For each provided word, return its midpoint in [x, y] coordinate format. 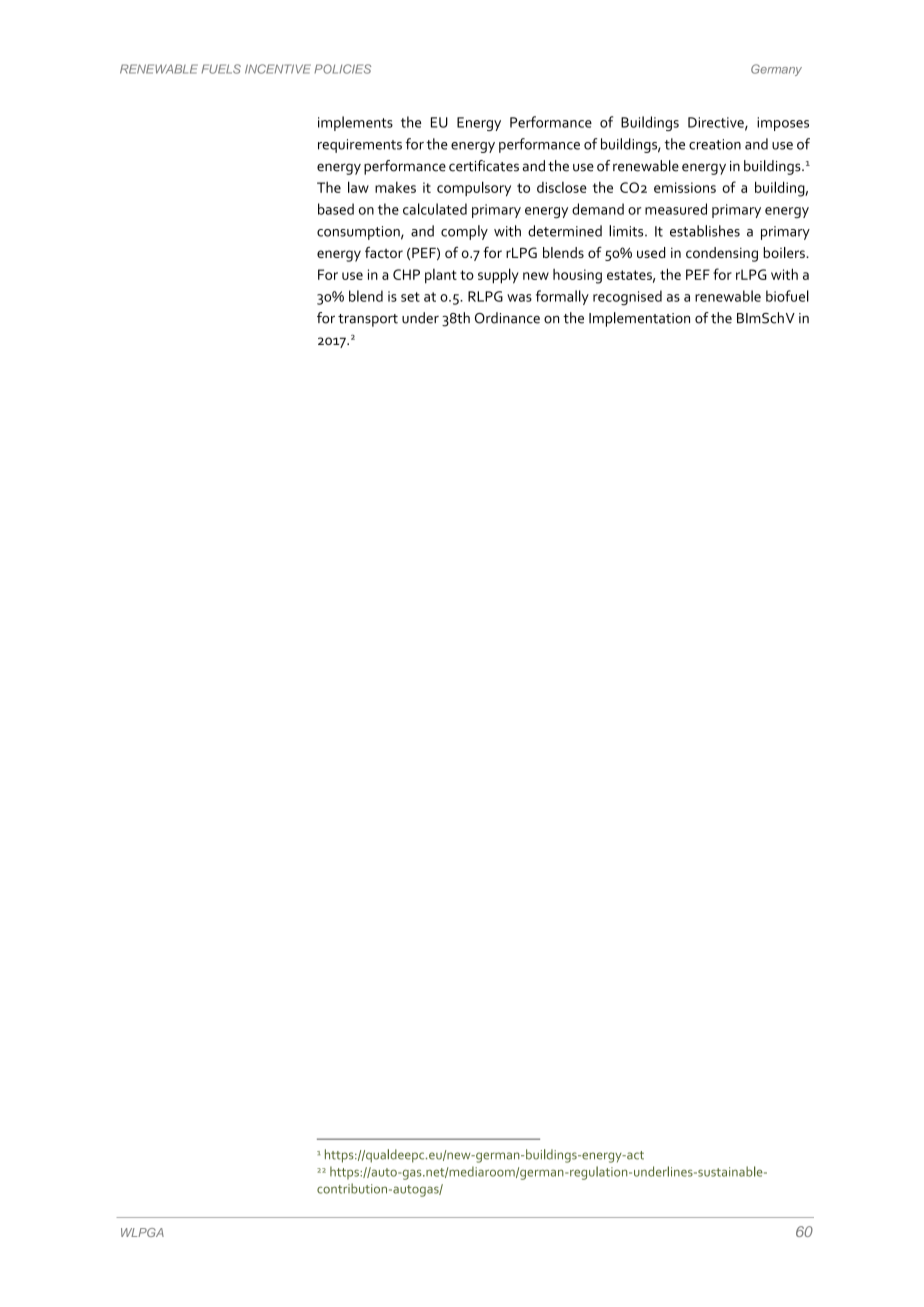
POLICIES [342, 69]
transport [368, 320]
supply [498, 276]
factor [384, 252]
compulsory [474, 189]
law [358, 187]
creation [715, 144]
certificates [484, 166]
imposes [783, 124]
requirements [360, 146]
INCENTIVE [278, 69]
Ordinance [507, 318]
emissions [685, 187]
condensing [722, 254]
